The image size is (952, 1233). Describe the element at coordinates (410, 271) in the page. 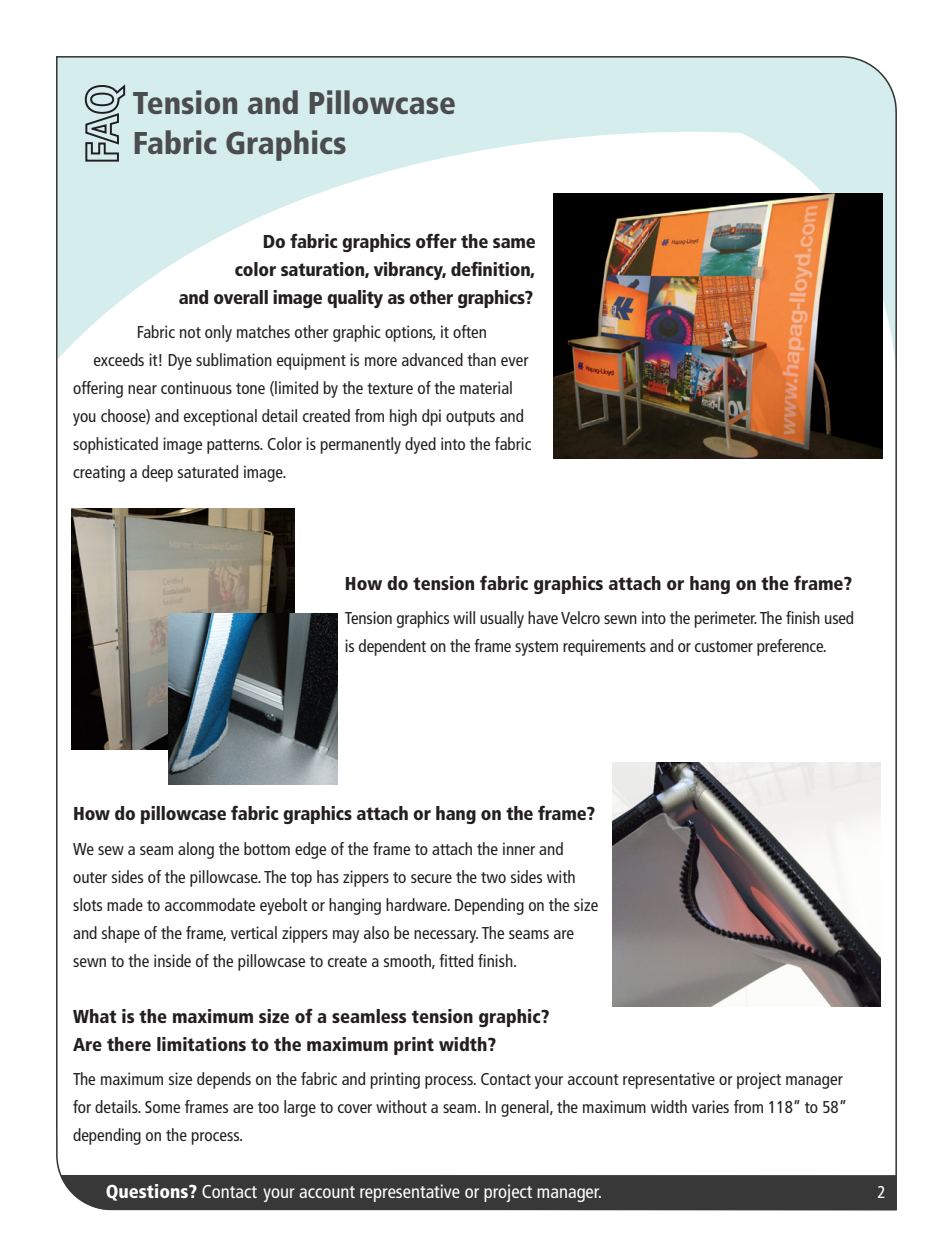

I see `vibrancy` at that location.
